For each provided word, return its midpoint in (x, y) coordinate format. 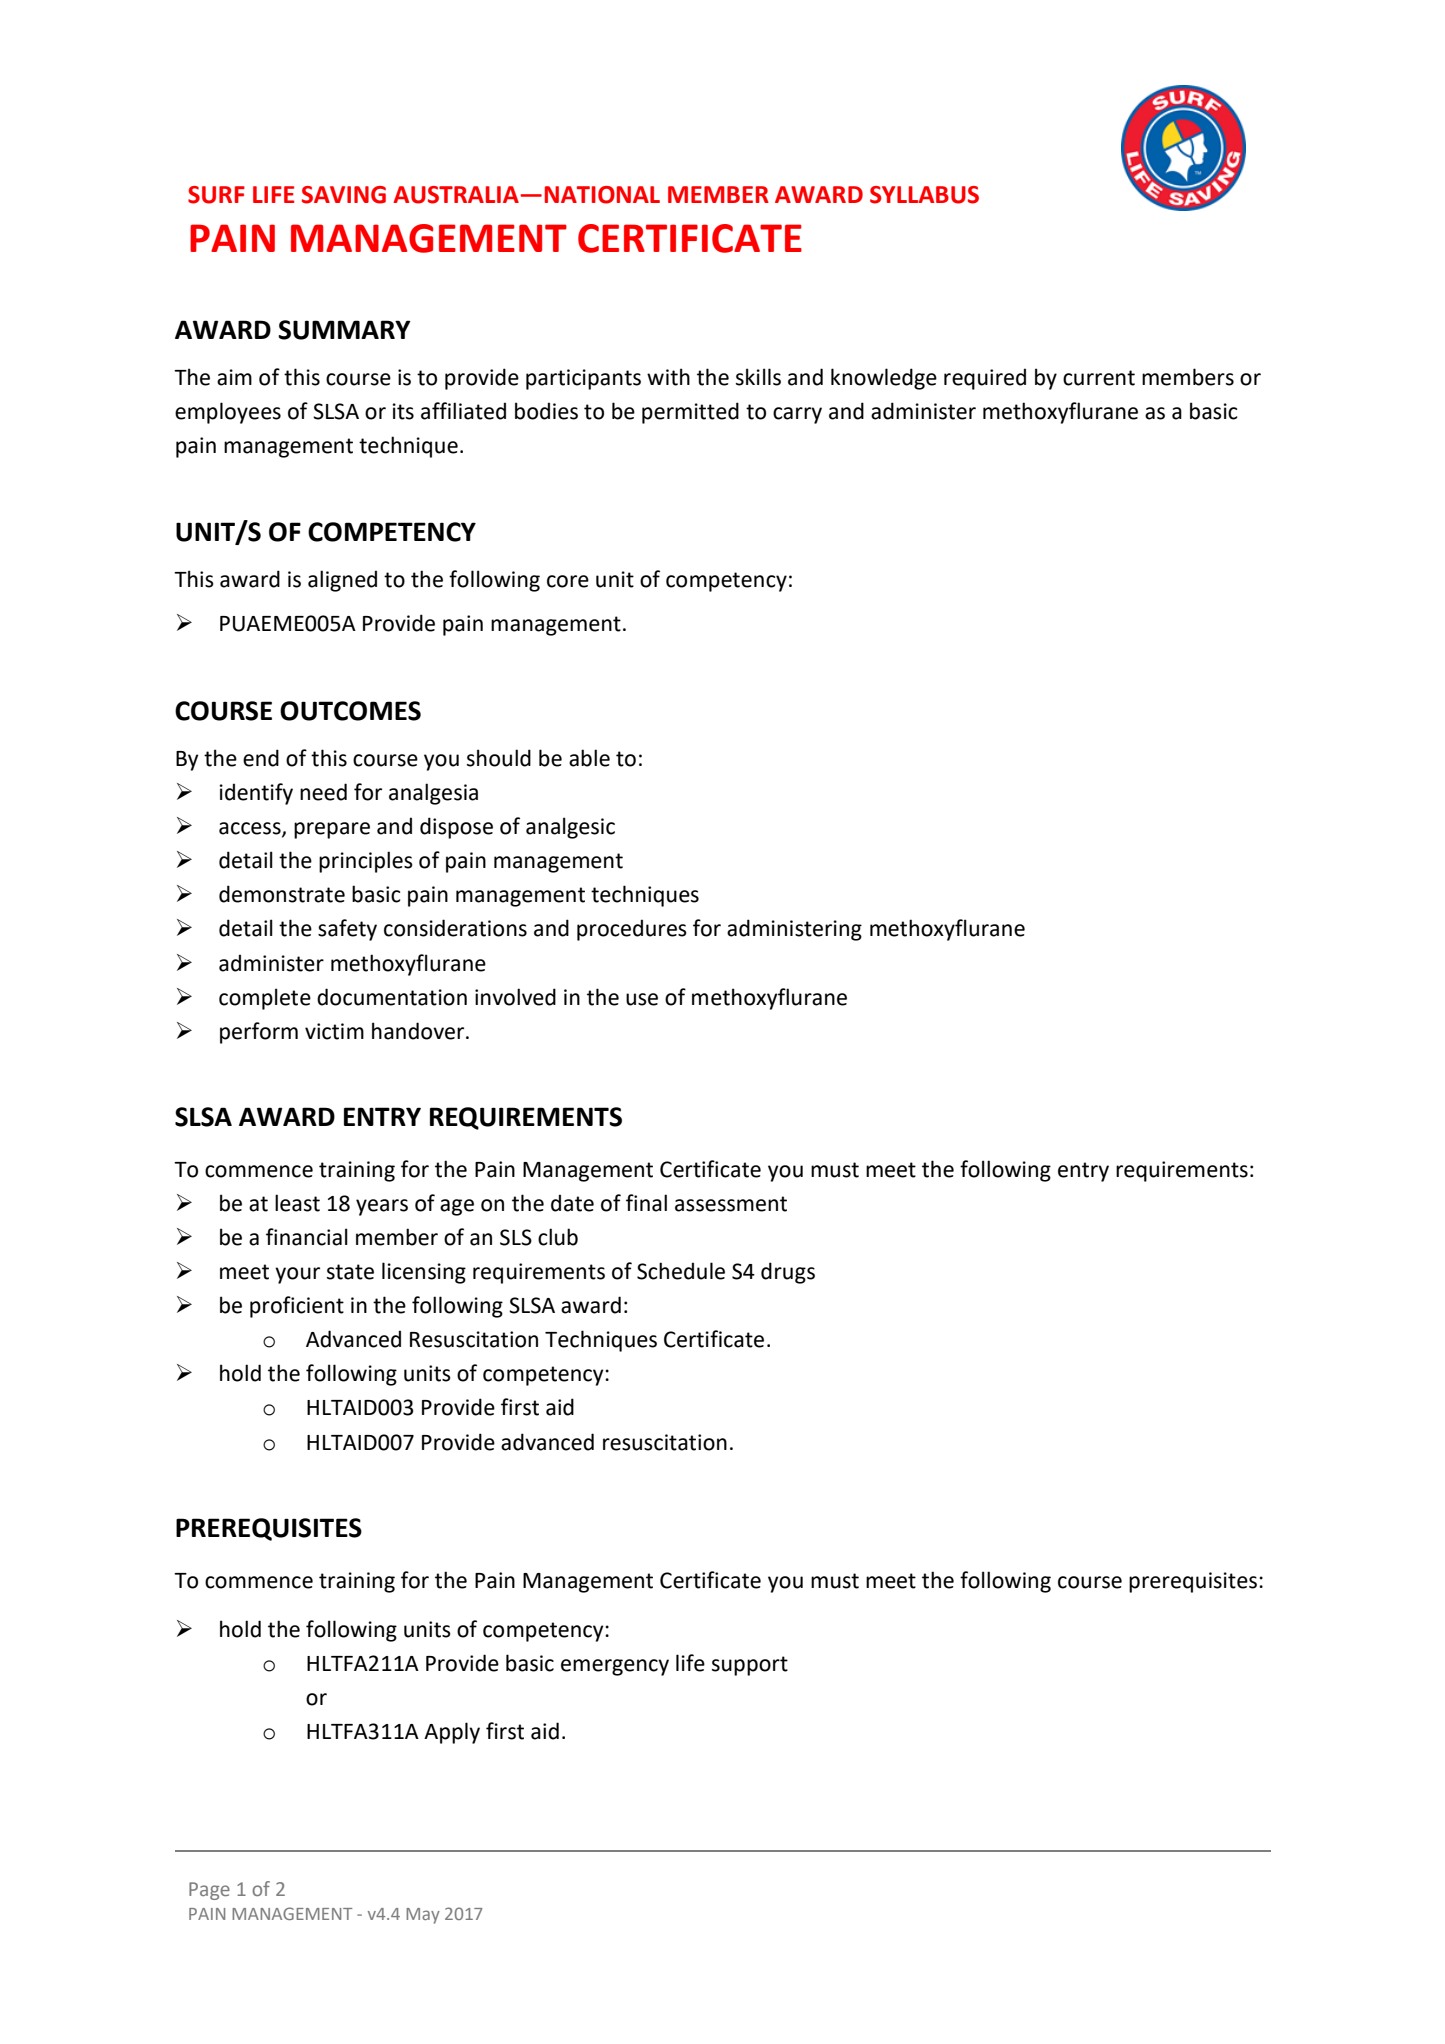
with (668, 377)
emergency (615, 1667)
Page (209, 1891)
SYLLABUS (924, 195)
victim (334, 1031)
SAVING (344, 195)
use (642, 999)
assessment (731, 1204)
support (750, 1666)
